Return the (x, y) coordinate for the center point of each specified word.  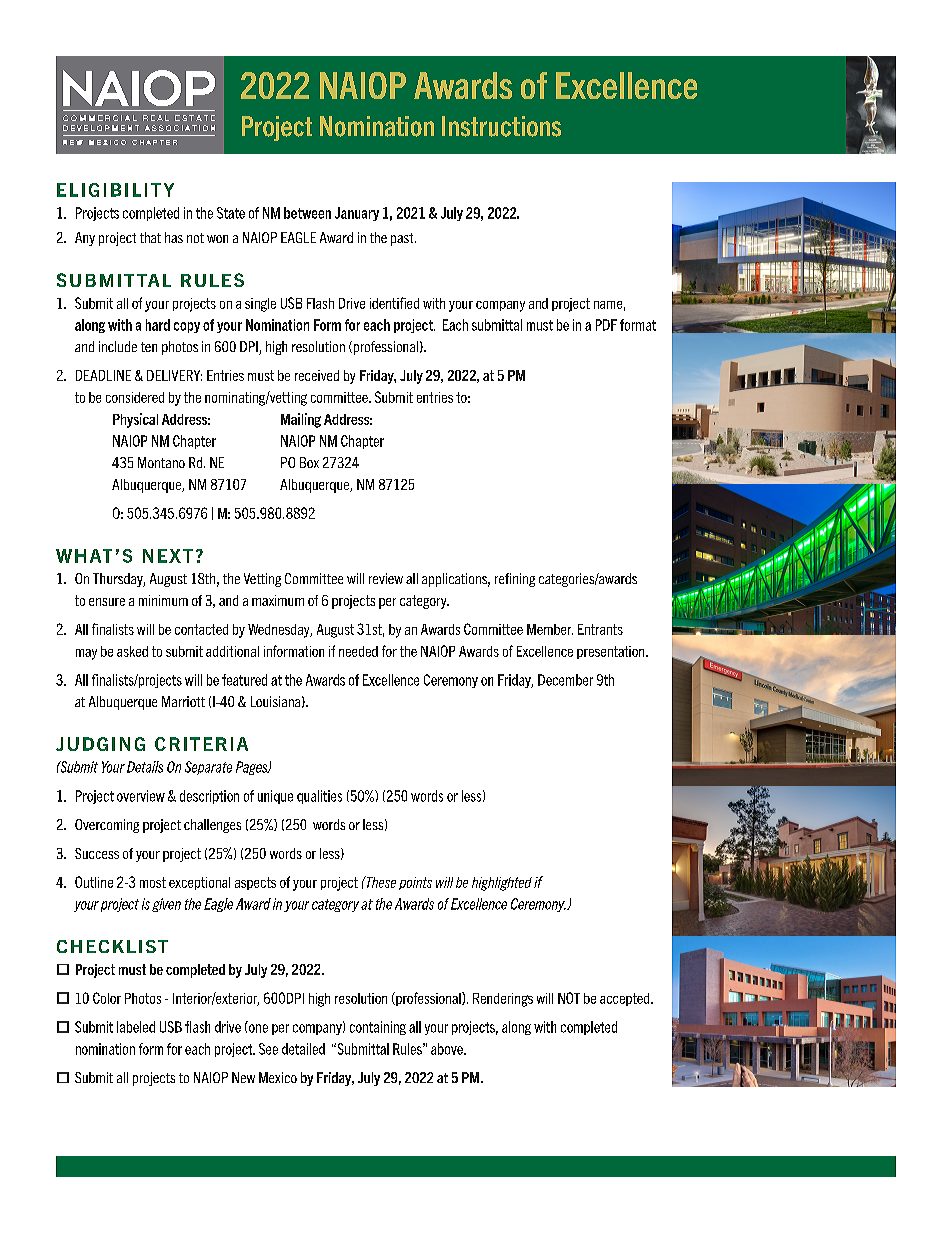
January (357, 214)
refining (515, 580)
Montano (161, 462)
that (150, 237)
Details (145, 767)
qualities (319, 797)
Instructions (501, 126)
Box (309, 462)
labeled (136, 1027)
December (565, 680)
